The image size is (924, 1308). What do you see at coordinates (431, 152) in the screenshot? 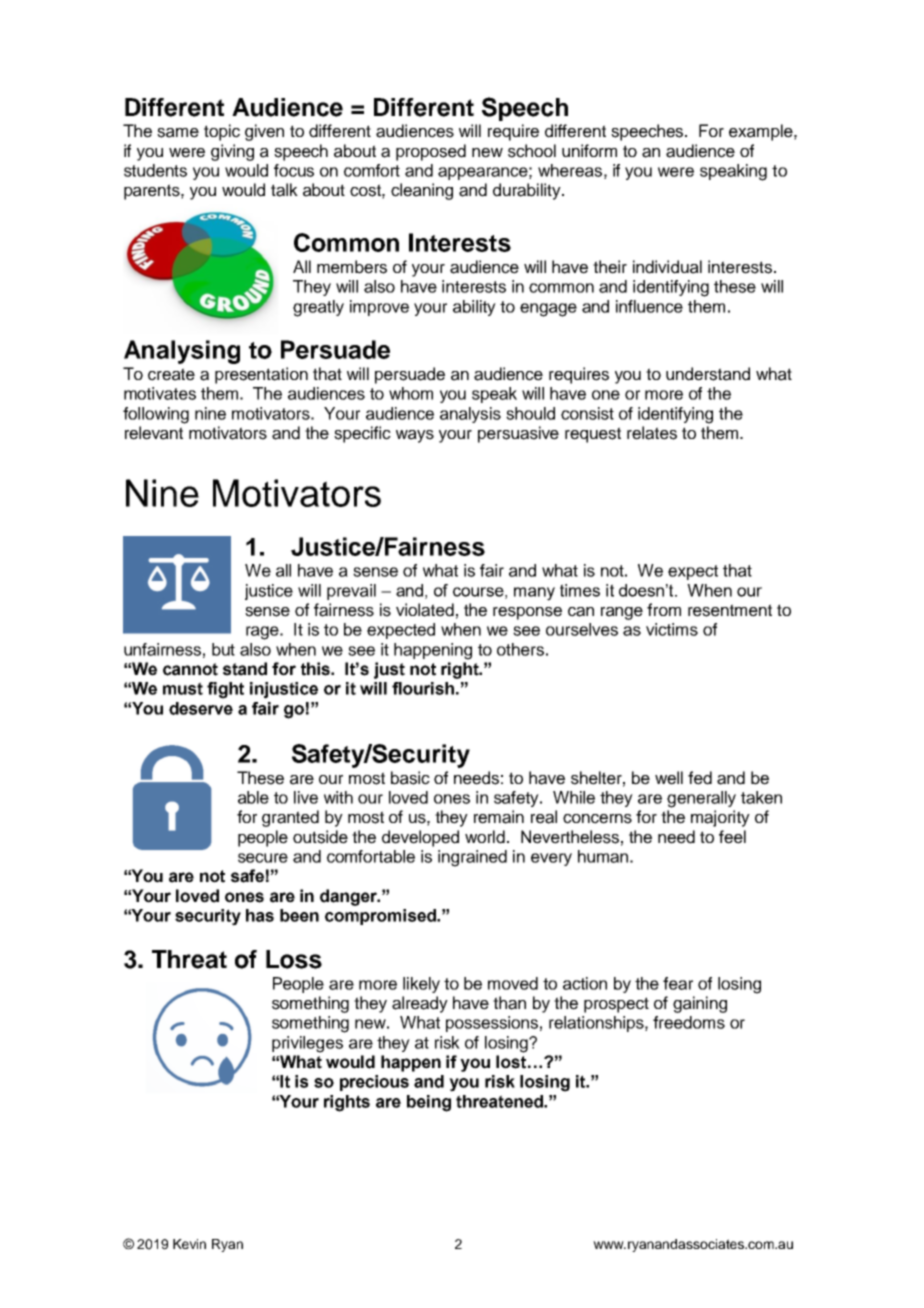
I see `proposed` at bounding box center [431, 152].
